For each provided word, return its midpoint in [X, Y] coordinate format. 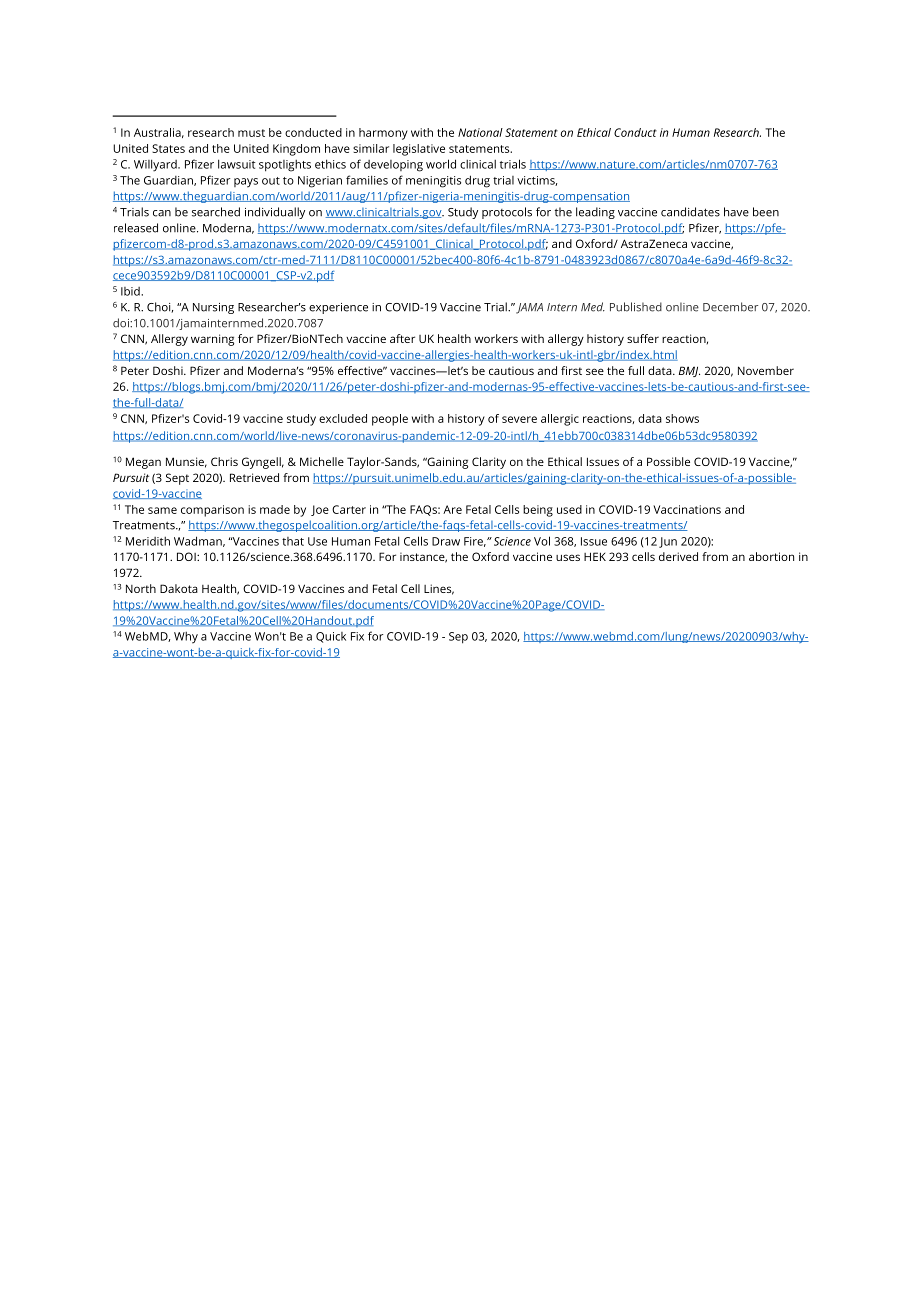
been [766, 212]
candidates [690, 212]
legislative [419, 150]
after [402, 338]
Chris [224, 461]
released [136, 228]
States [168, 148]
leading [595, 213]
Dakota [179, 588]
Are [452, 509]
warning [212, 340]
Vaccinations [687, 509]
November [766, 370]
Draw [446, 541]
